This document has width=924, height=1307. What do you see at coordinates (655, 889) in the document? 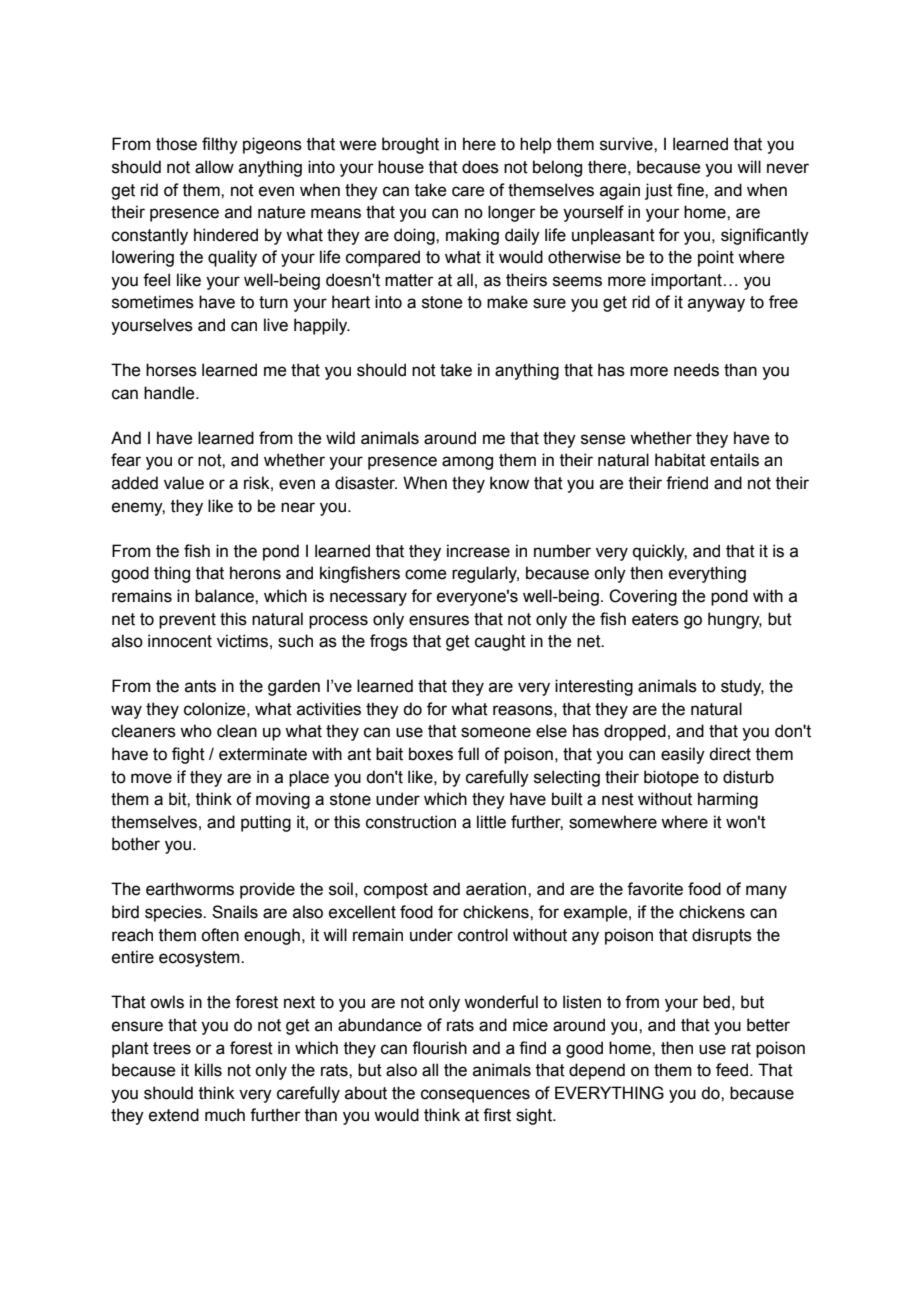
I see `favorite` at bounding box center [655, 889].
